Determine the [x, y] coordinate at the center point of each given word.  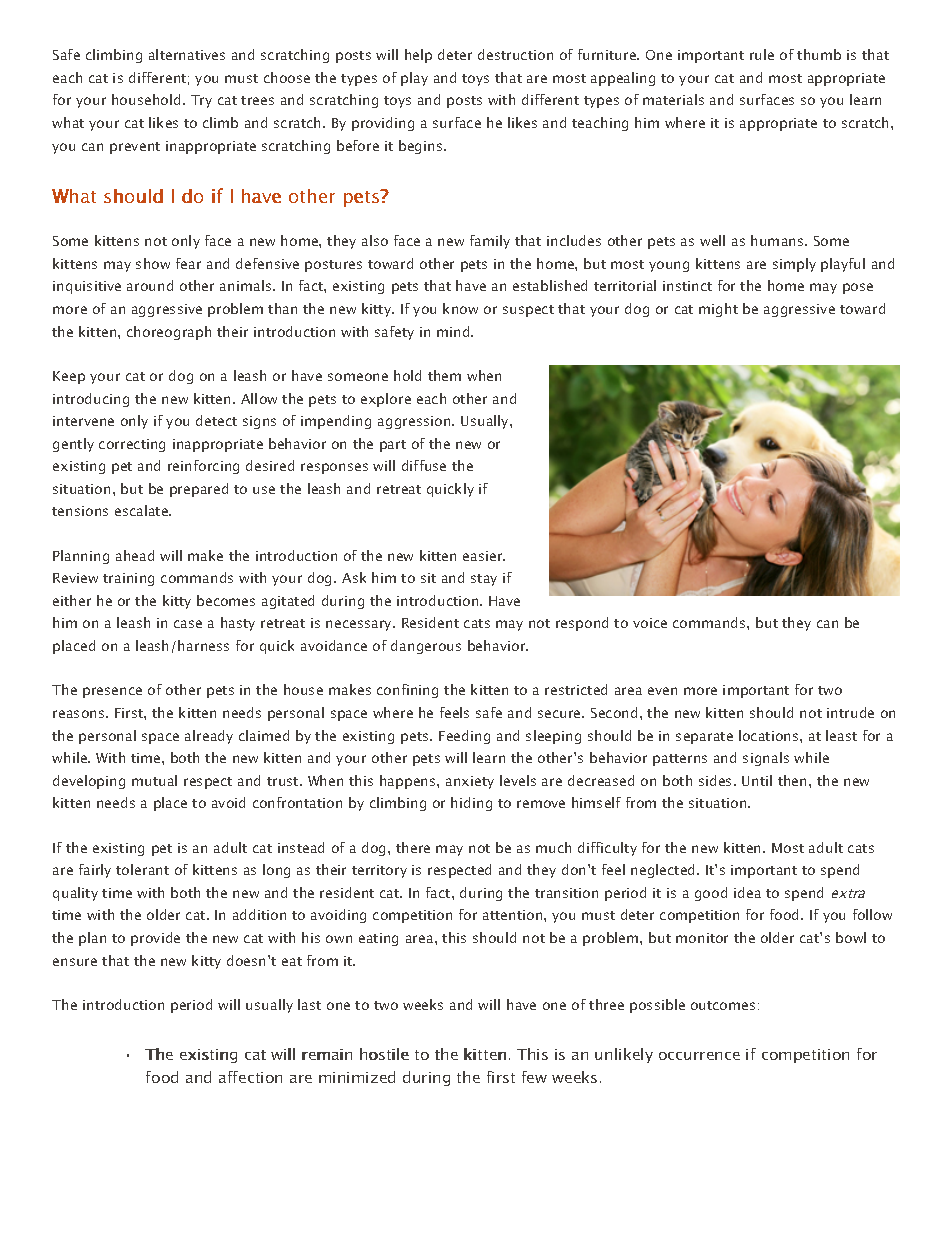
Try [201, 101]
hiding [471, 804]
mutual [154, 780]
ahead [135, 555]
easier [484, 556]
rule [762, 54]
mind [454, 331]
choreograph [169, 333]
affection [250, 1077]
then [794, 780]
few [534, 1077]
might [718, 310]
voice [650, 623]
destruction [515, 54]
